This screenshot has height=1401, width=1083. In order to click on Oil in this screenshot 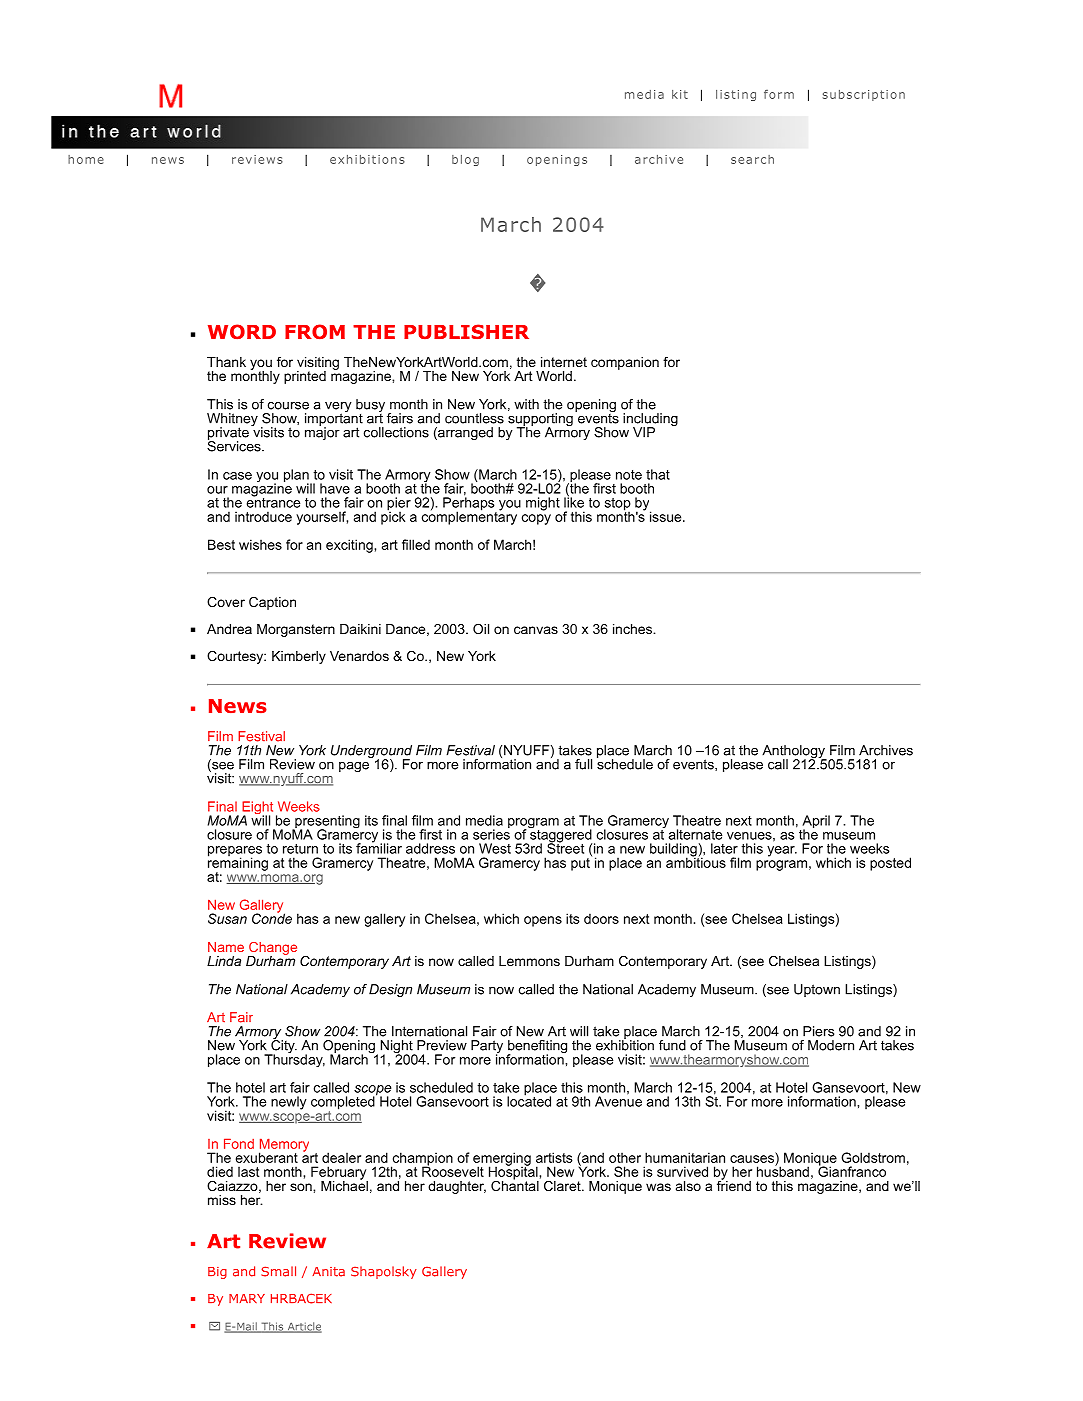, I will do `click(481, 628)`.
